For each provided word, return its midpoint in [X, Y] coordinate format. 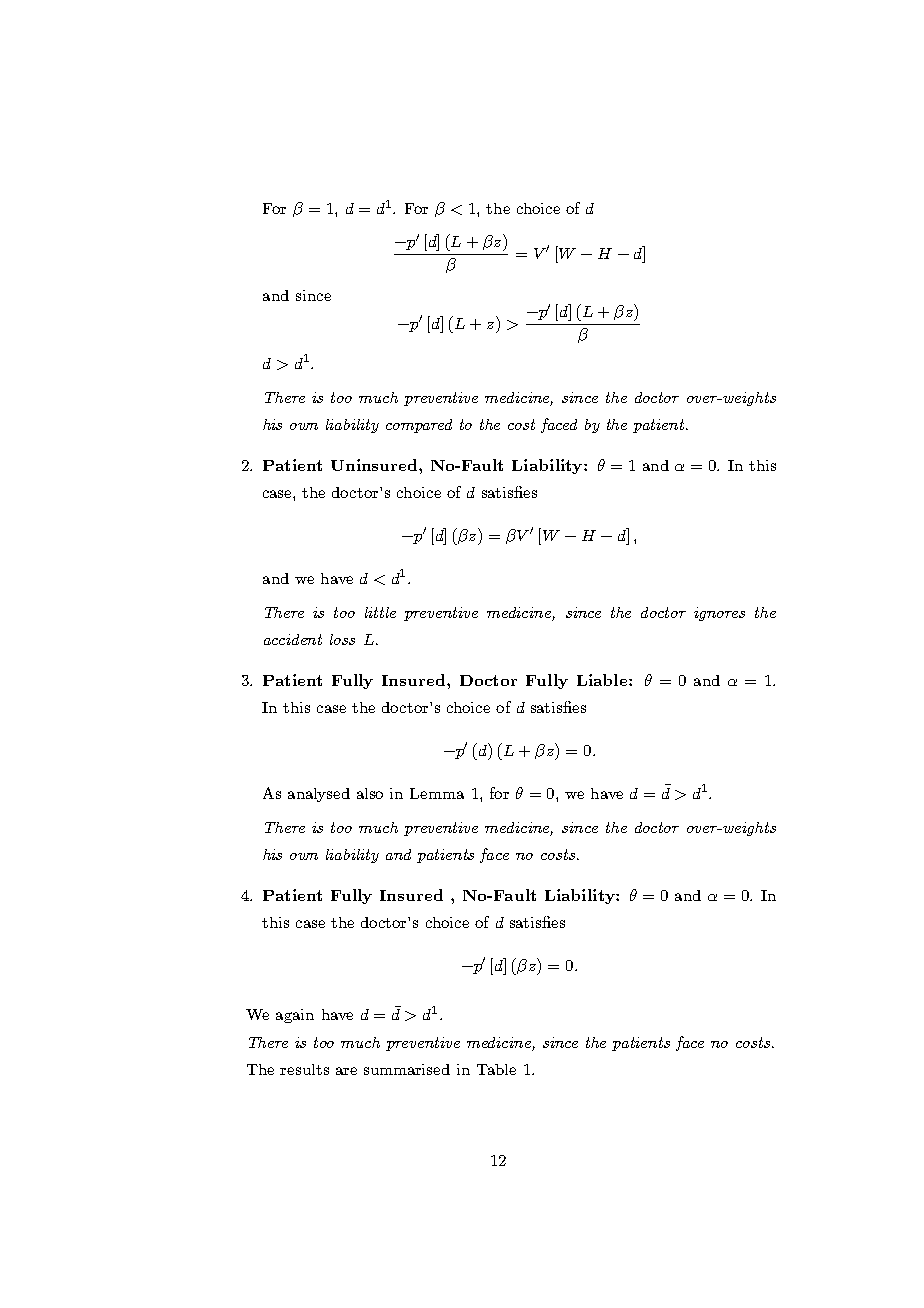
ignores [719, 614]
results [304, 1069]
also [370, 793]
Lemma [437, 793]
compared [419, 426]
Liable [603, 680]
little [380, 612]
